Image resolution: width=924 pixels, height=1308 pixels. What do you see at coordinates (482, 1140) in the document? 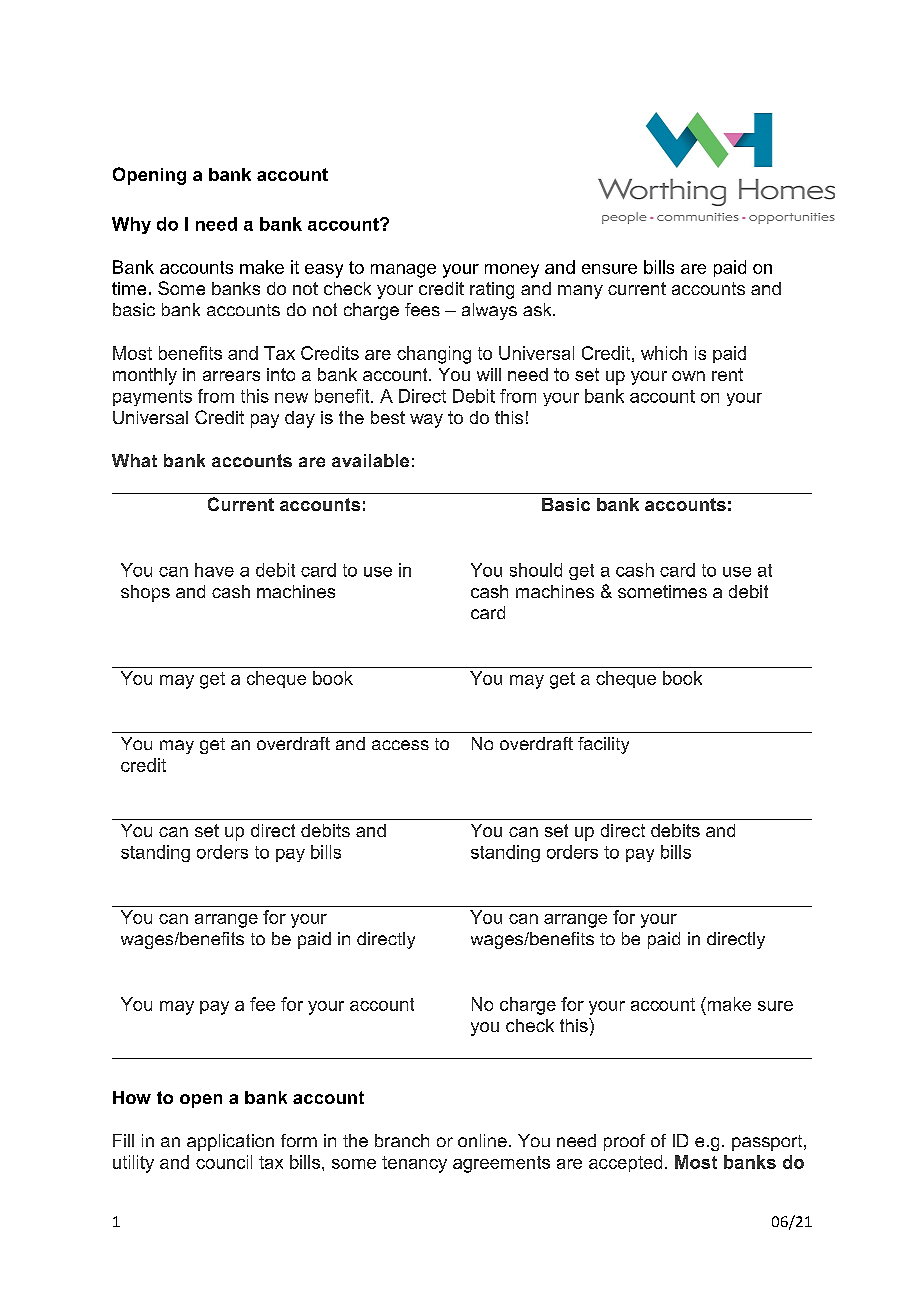
I see `online` at bounding box center [482, 1140].
